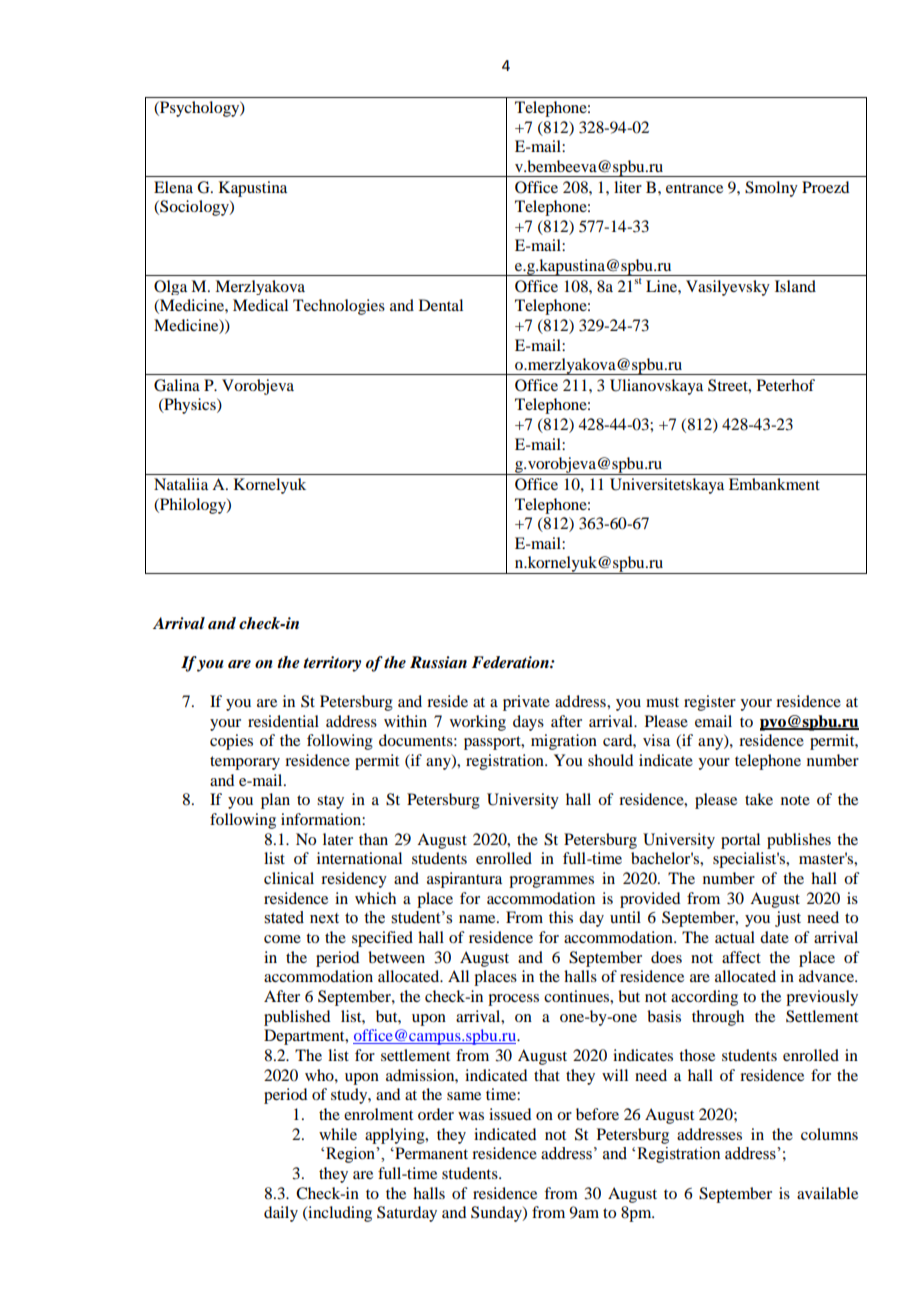  Describe the element at coordinates (561, 917) in the screenshot. I see `this` at that location.
